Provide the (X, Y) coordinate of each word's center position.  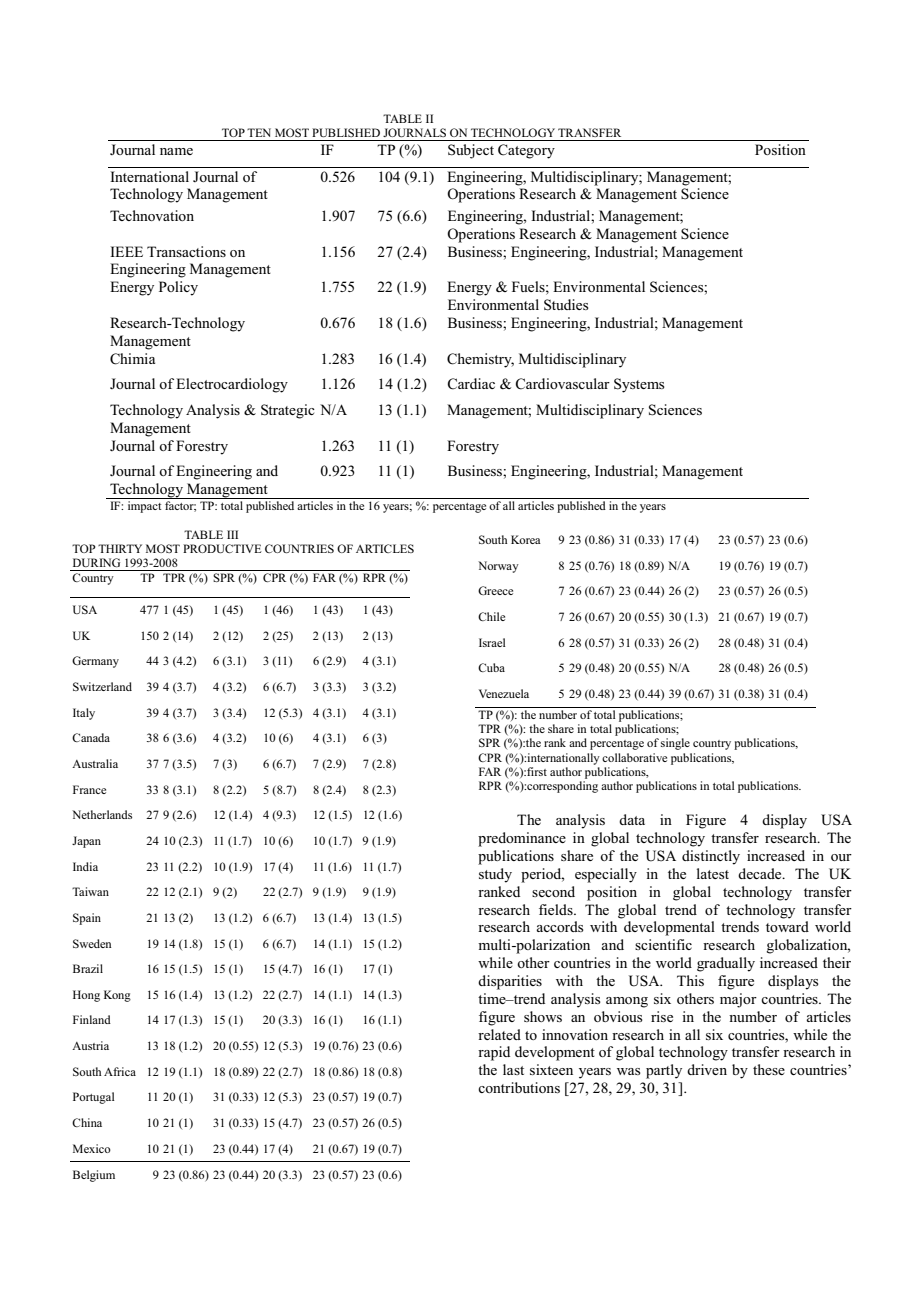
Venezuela (504, 693)
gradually (726, 964)
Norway (498, 567)
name (176, 151)
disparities (510, 982)
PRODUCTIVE (222, 548)
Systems (639, 385)
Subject (471, 151)
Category (526, 151)
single (675, 744)
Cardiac (471, 384)
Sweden (92, 943)
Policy (178, 288)
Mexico (92, 1148)
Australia (95, 763)
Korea (526, 539)
